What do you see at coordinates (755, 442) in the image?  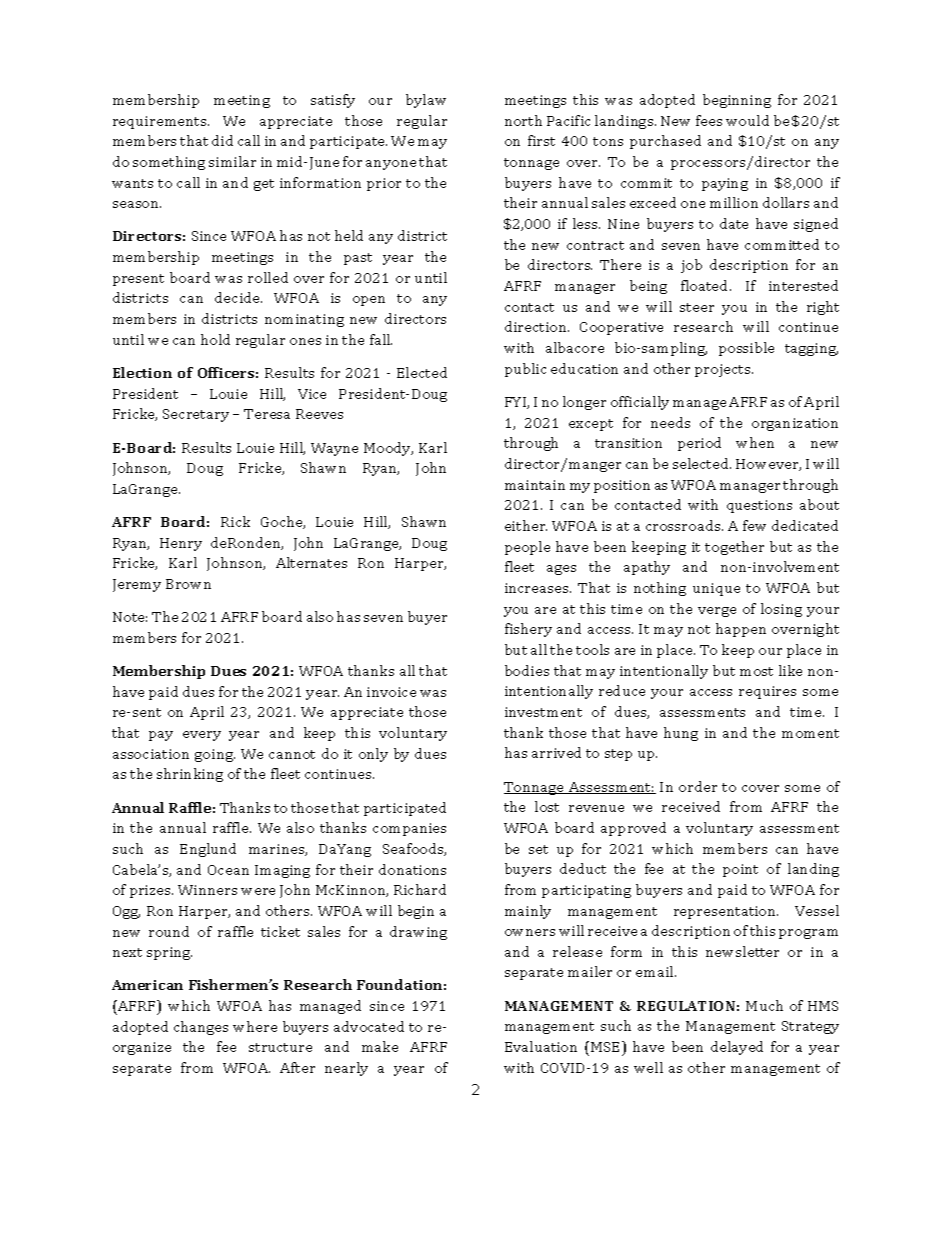 I see `when` at bounding box center [755, 442].
